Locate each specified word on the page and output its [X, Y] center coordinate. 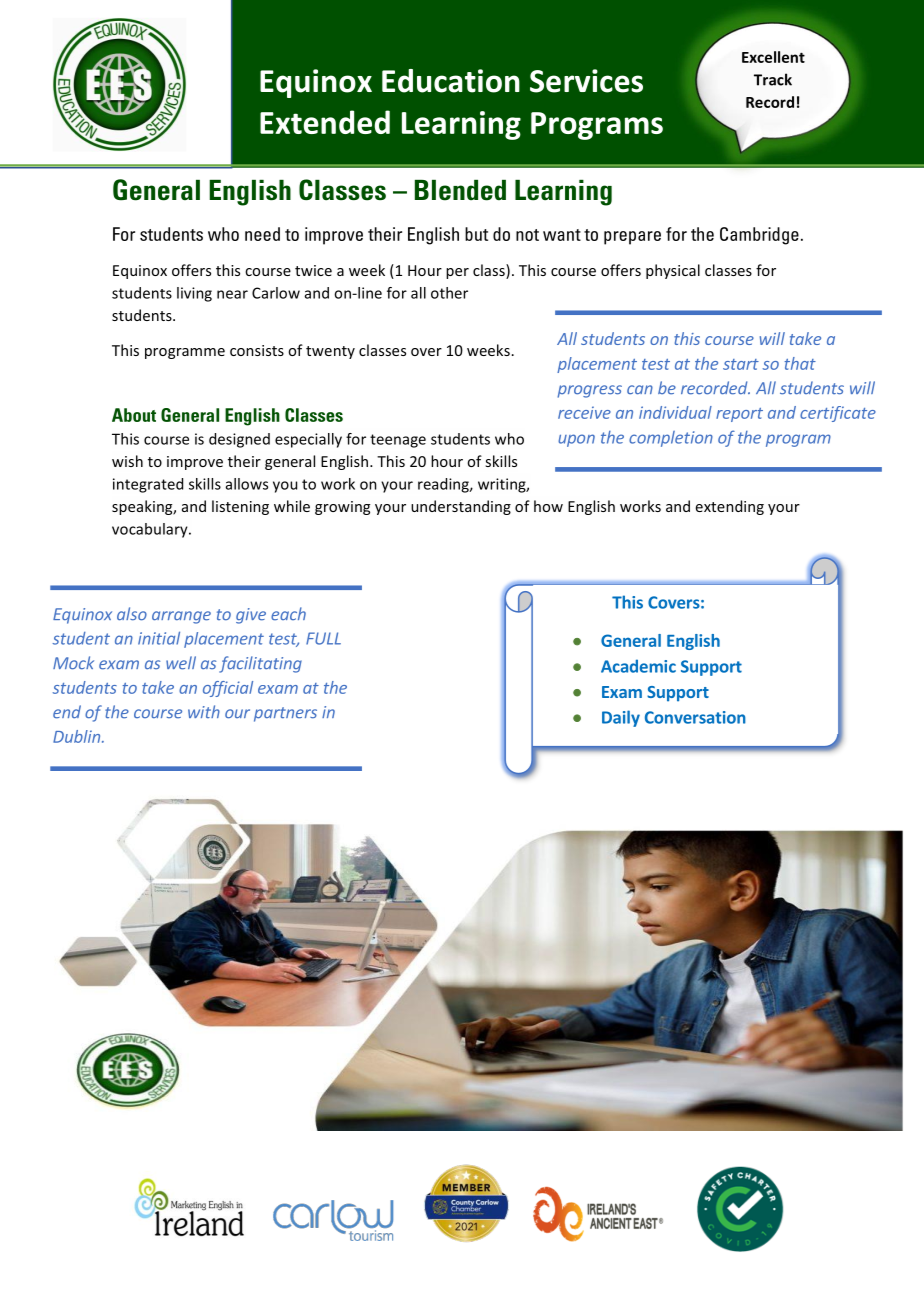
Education [451, 81]
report [739, 415]
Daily [621, 718]
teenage [398, 441]
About [134, 415]
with [204, 711]
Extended [325, 122]
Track [773, 79]
